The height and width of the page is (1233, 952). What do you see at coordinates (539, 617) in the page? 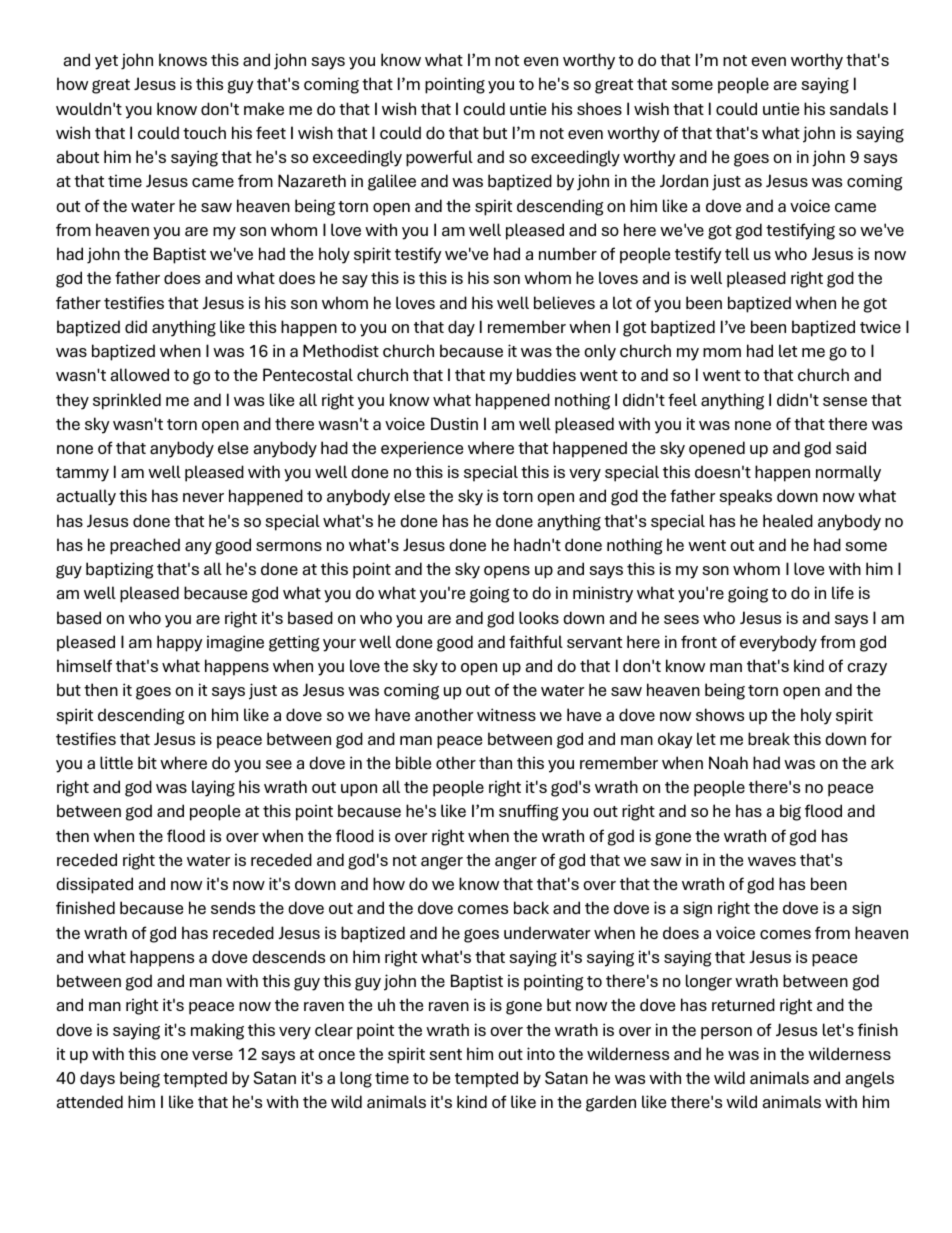
I see `looks` at bounding box center [539, 617].
